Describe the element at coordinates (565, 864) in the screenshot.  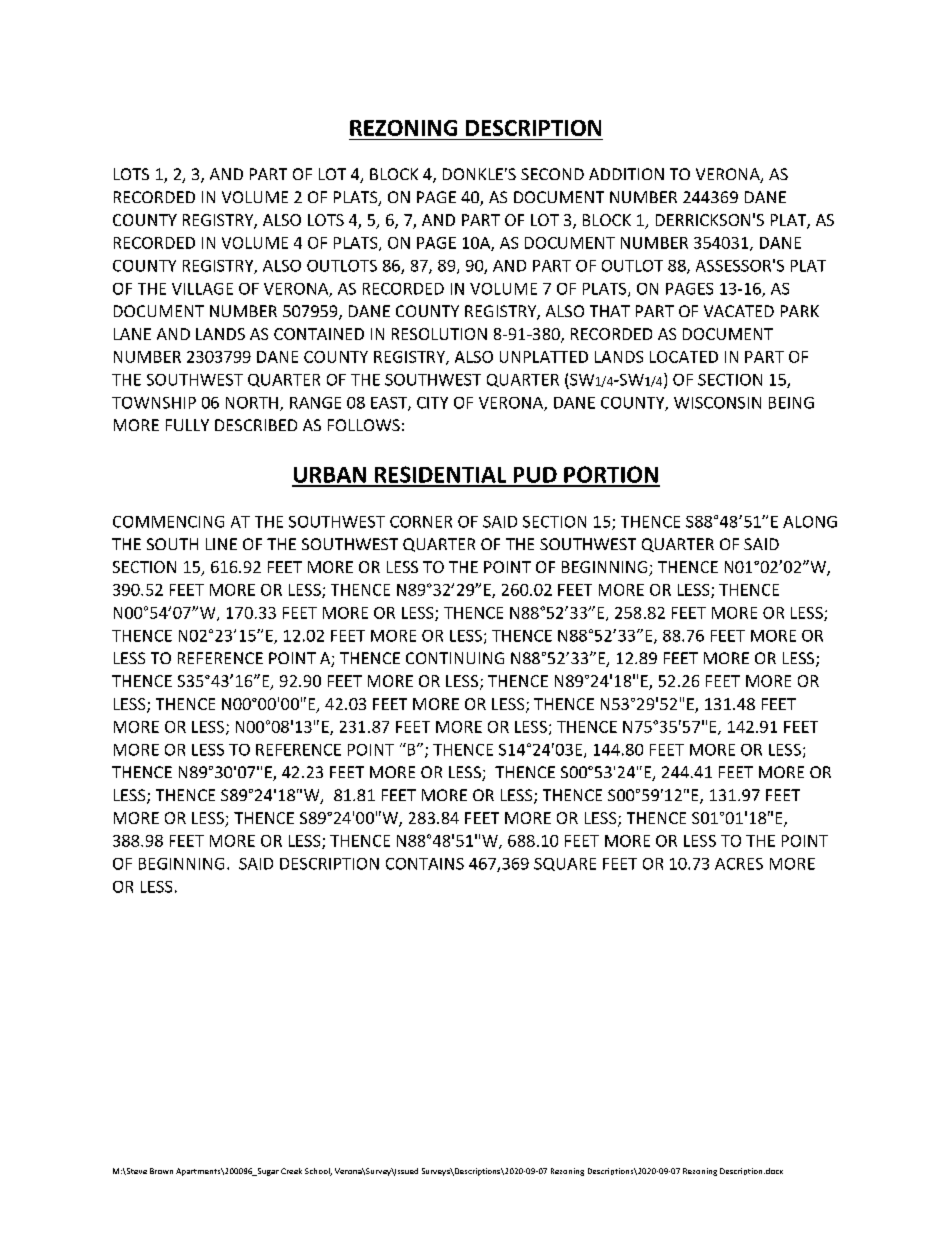
I see `SQUARE` at that location.
